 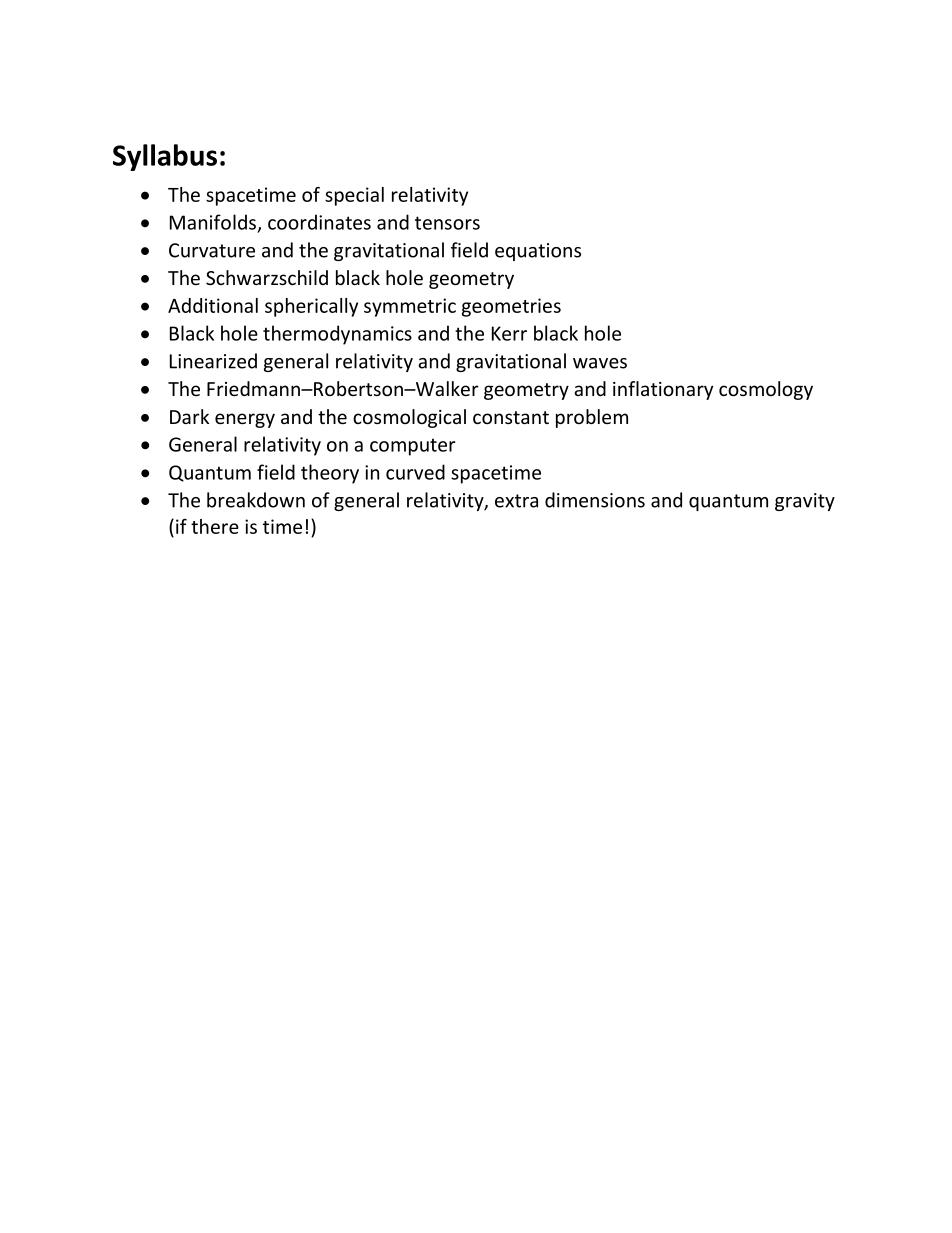 What do you see at coordinates (245, 420) in the document?
I see `energy` at bounding box center [245, 420].
